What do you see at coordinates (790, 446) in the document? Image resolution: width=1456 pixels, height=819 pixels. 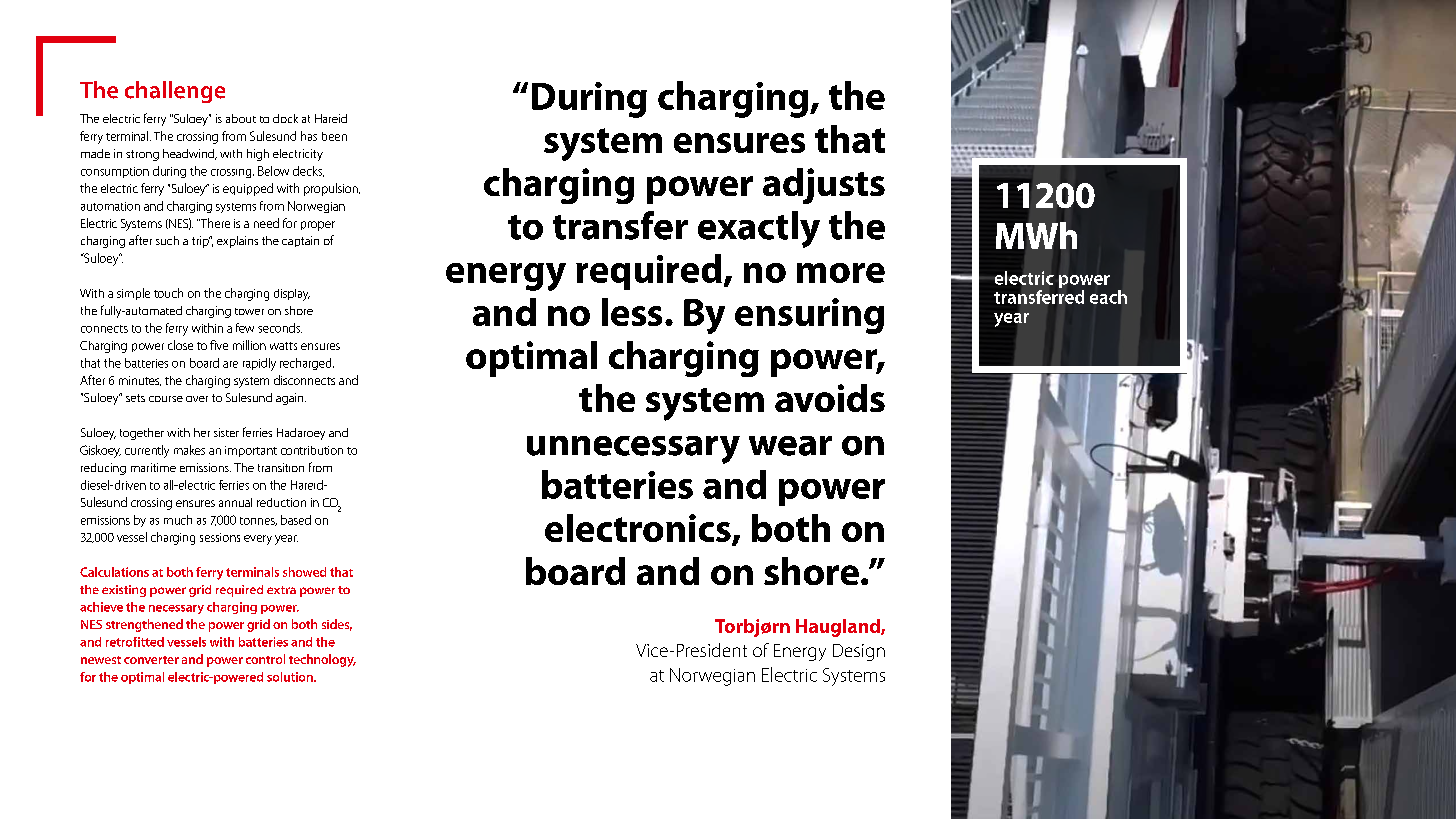 I see `wear` at bounding box center [790, 446].
